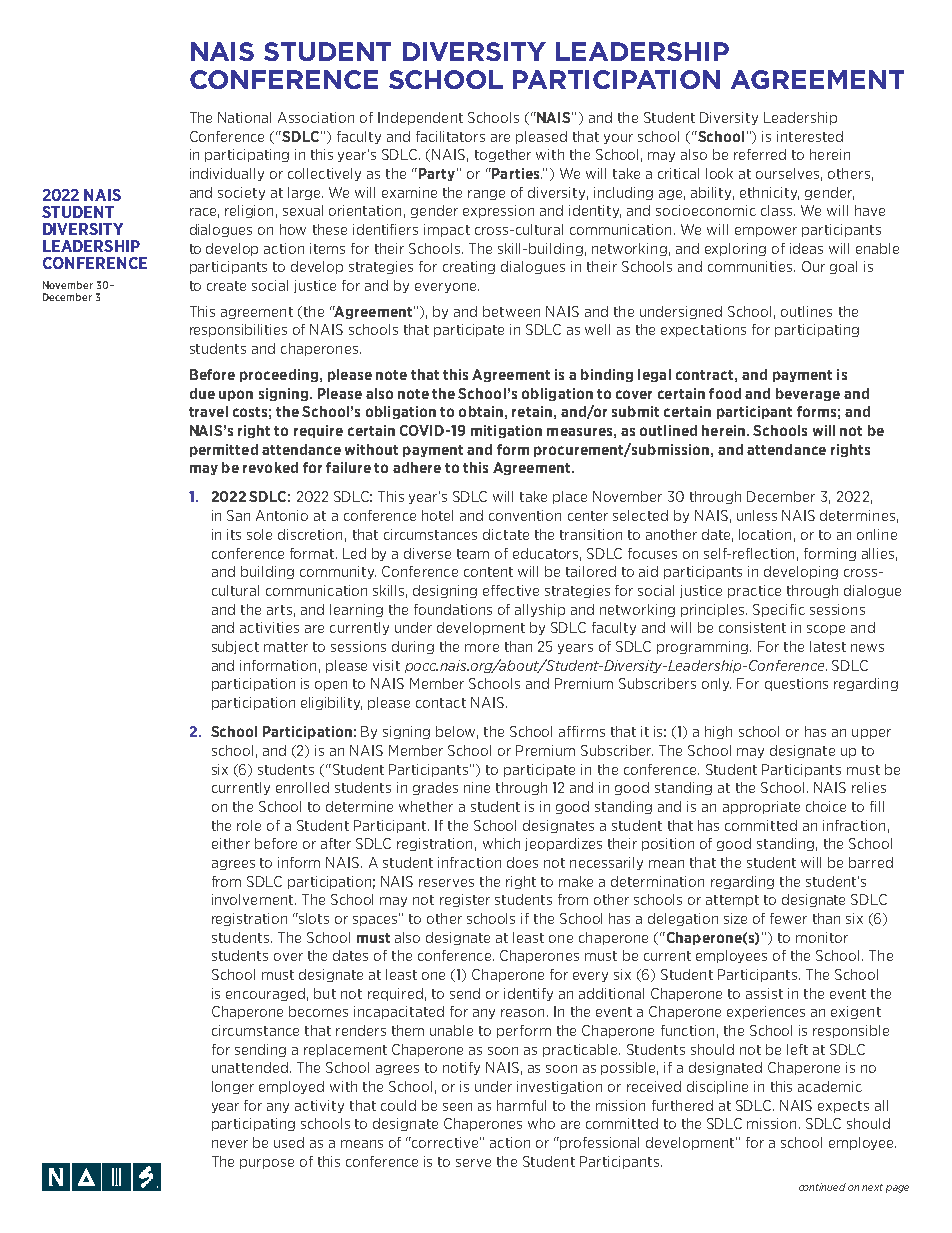 This image has height=1233, width=952. I want to click on allyship, so click(540, 610).
